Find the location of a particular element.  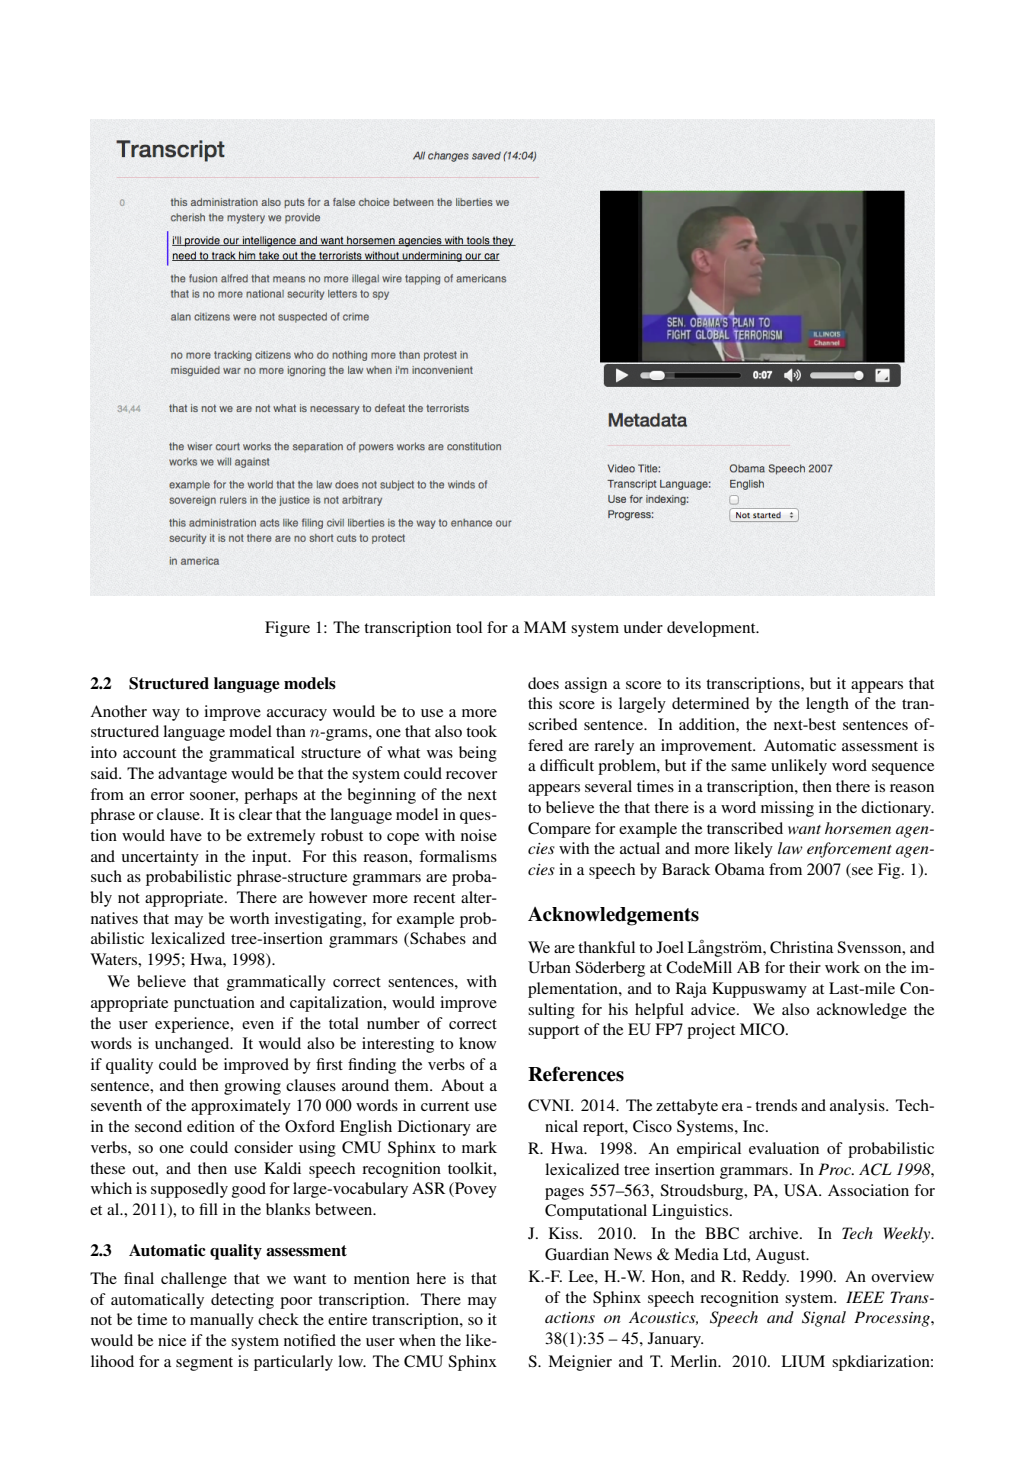

advantage is located at coordinates (192, 775).
